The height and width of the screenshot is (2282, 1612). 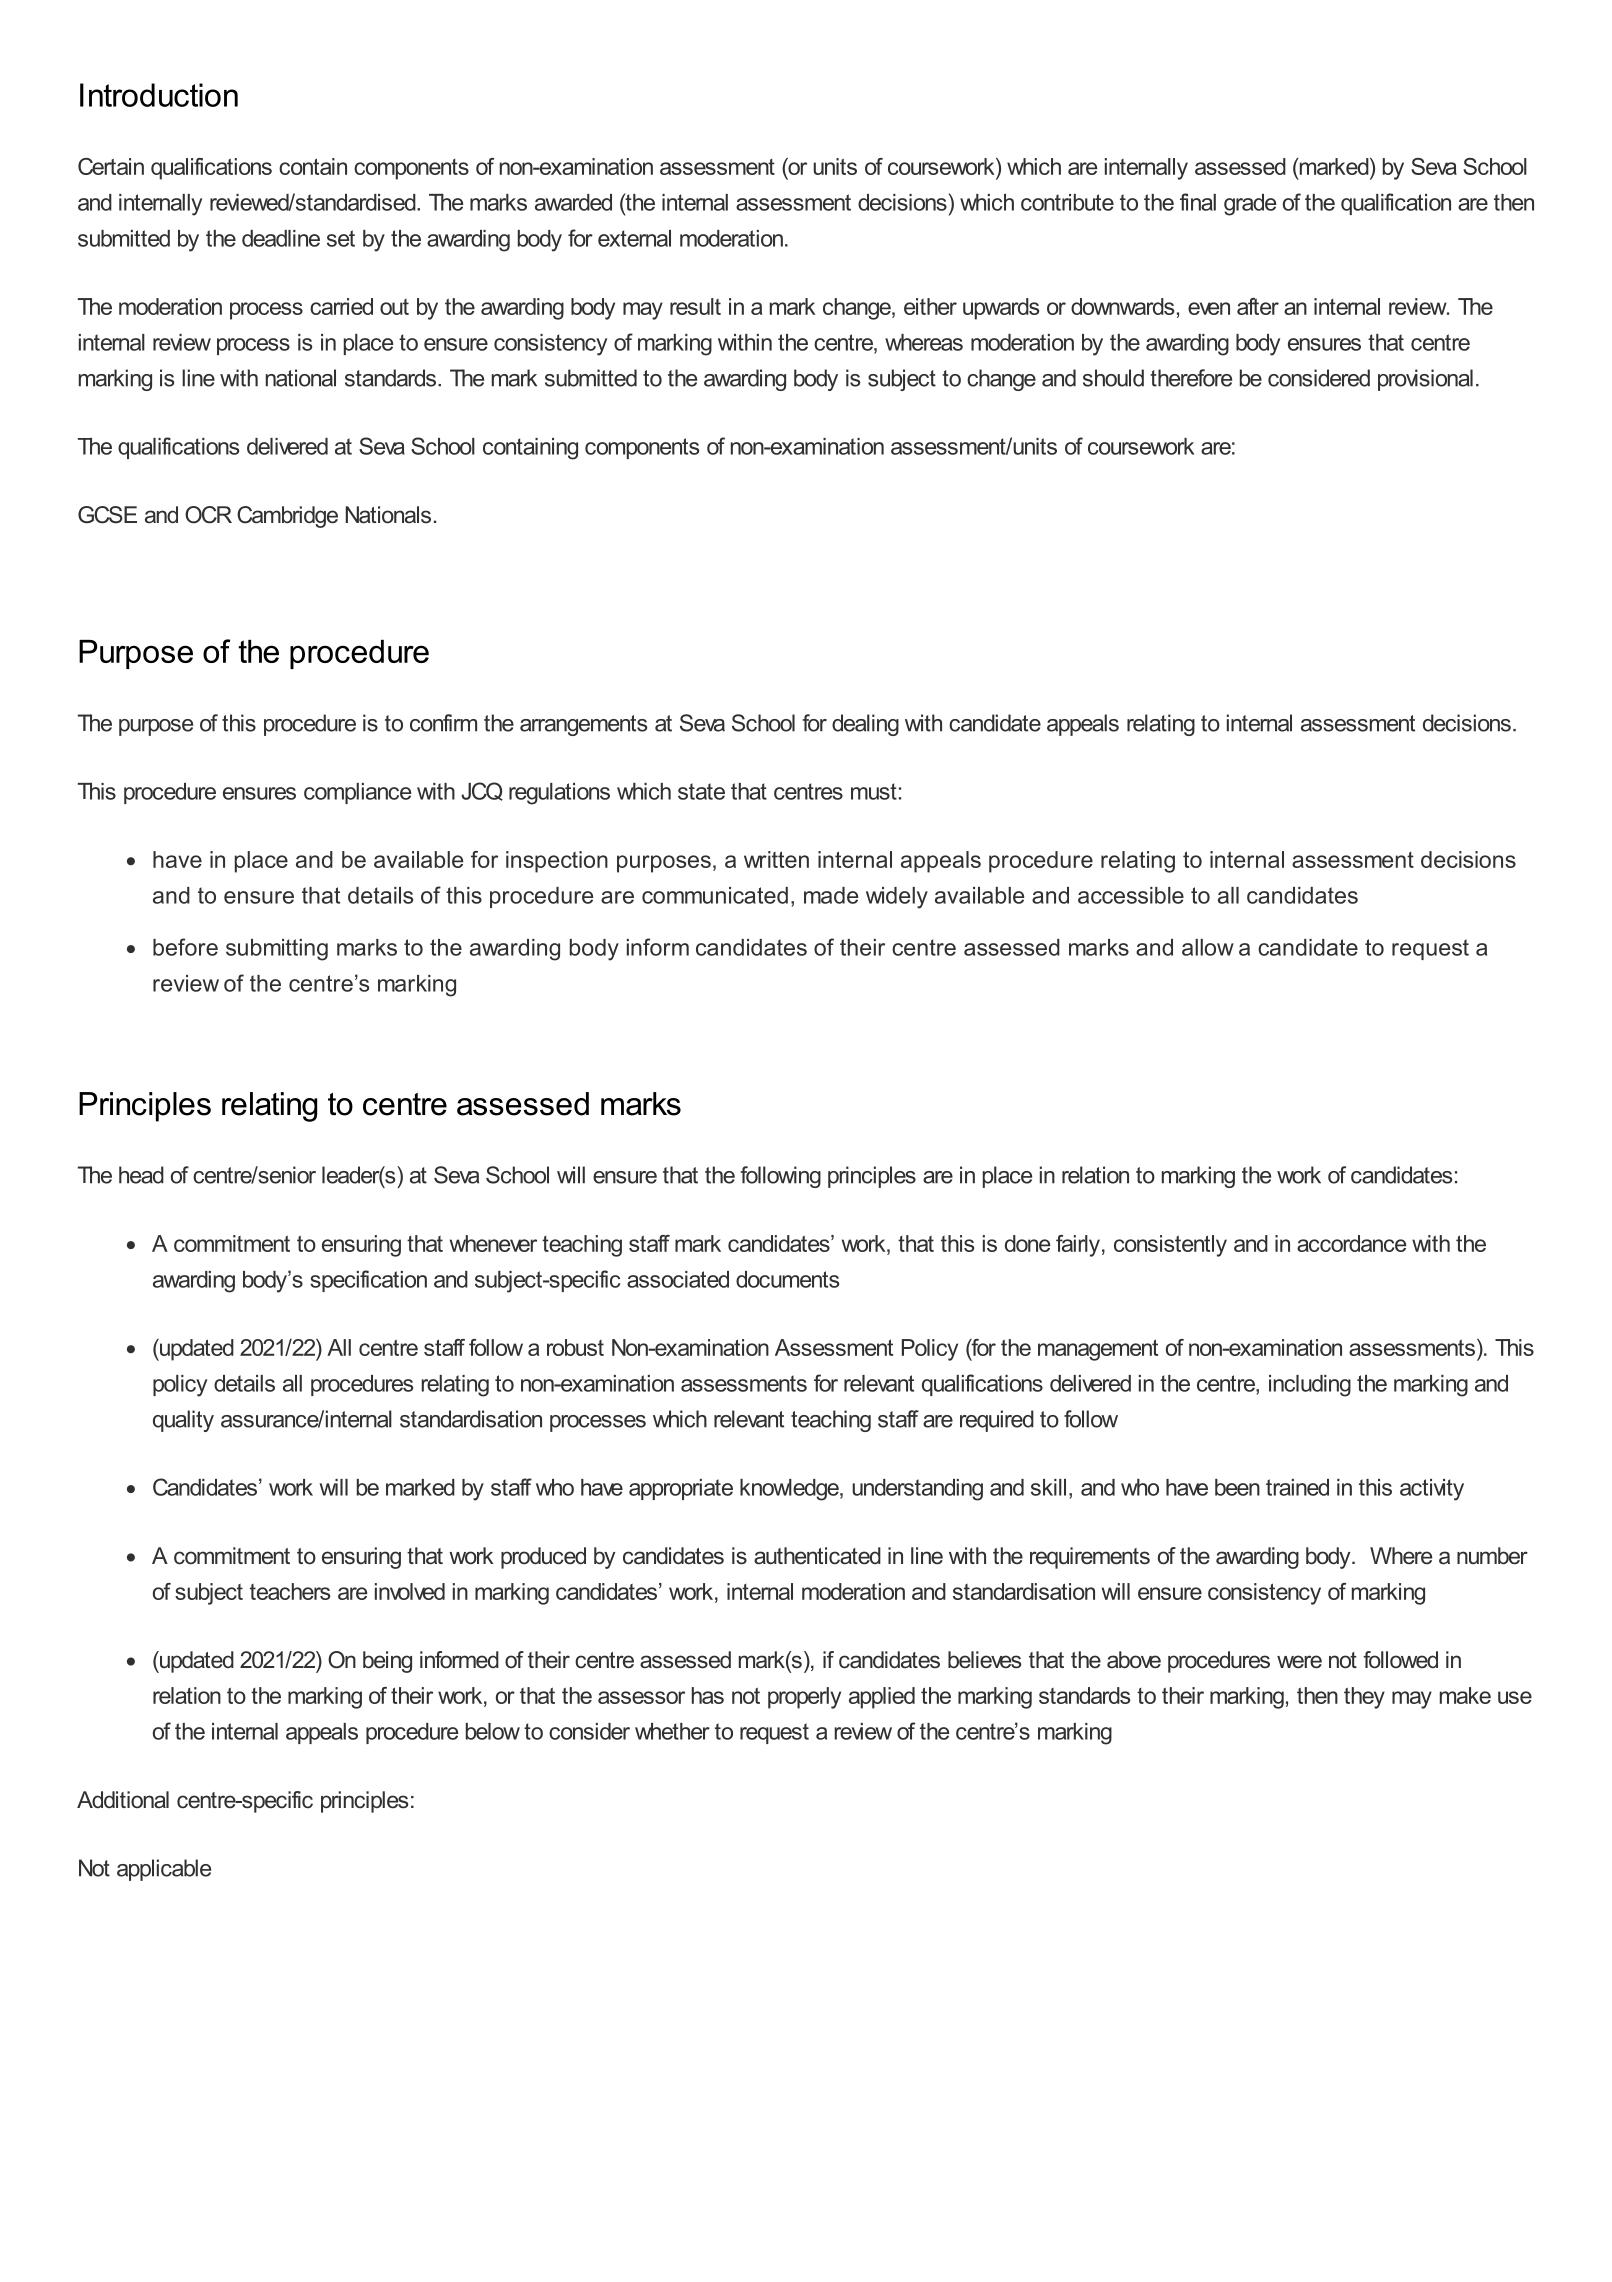 I want to click on external, so click(x=634, y=238).
